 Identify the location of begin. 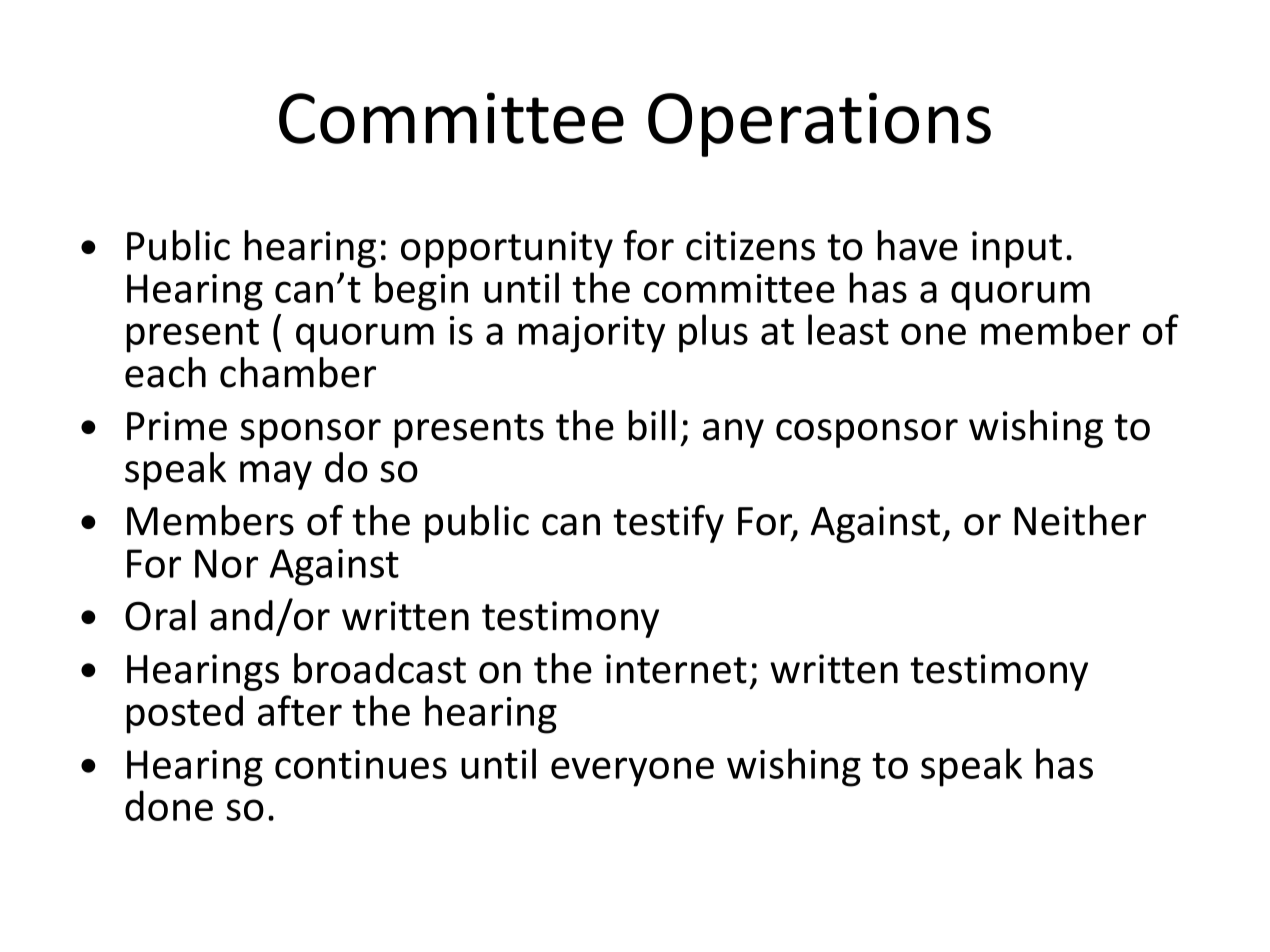
(421, 291).
